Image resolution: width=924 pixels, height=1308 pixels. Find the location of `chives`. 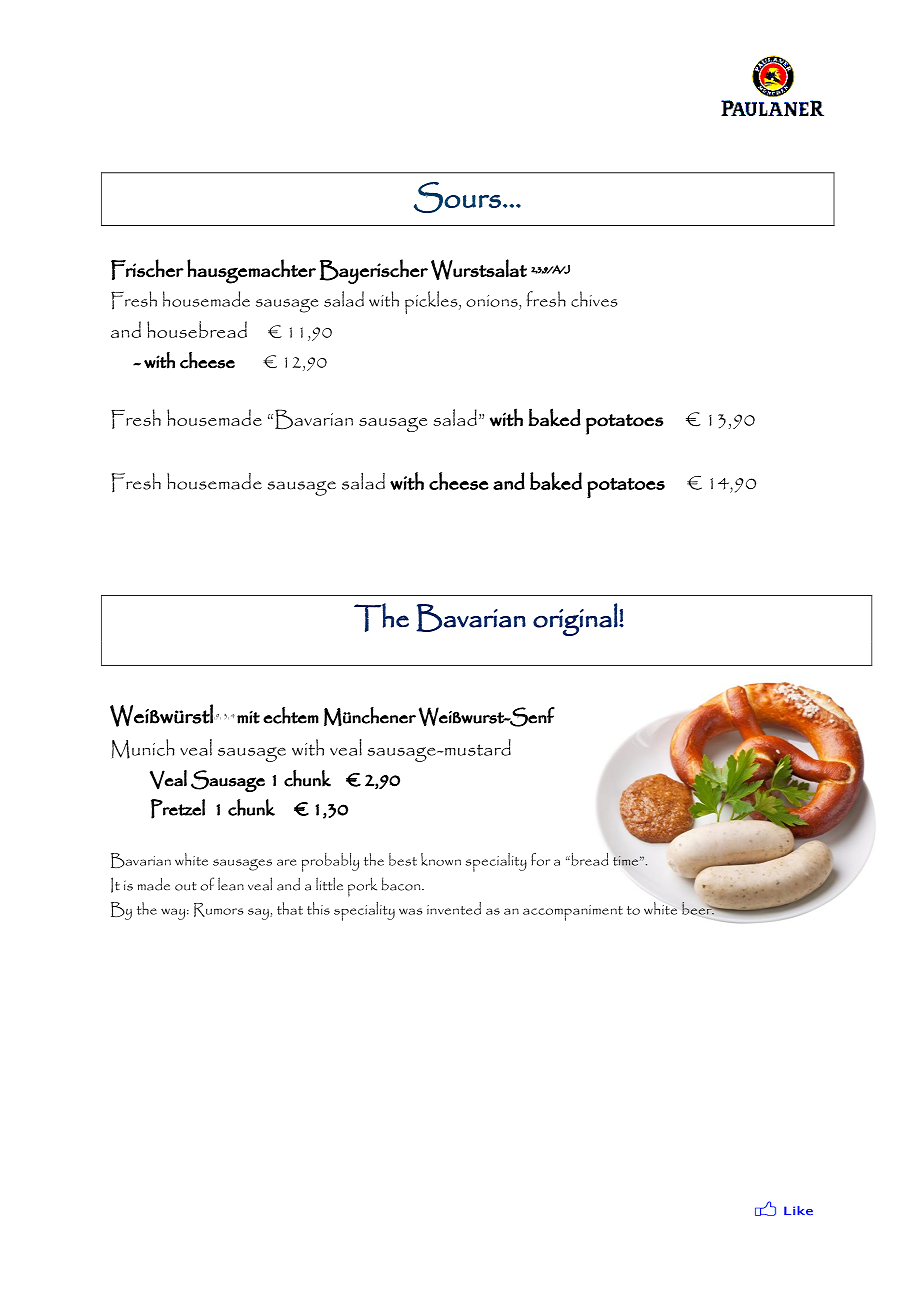

chives is located at coordinates (594, 299).
